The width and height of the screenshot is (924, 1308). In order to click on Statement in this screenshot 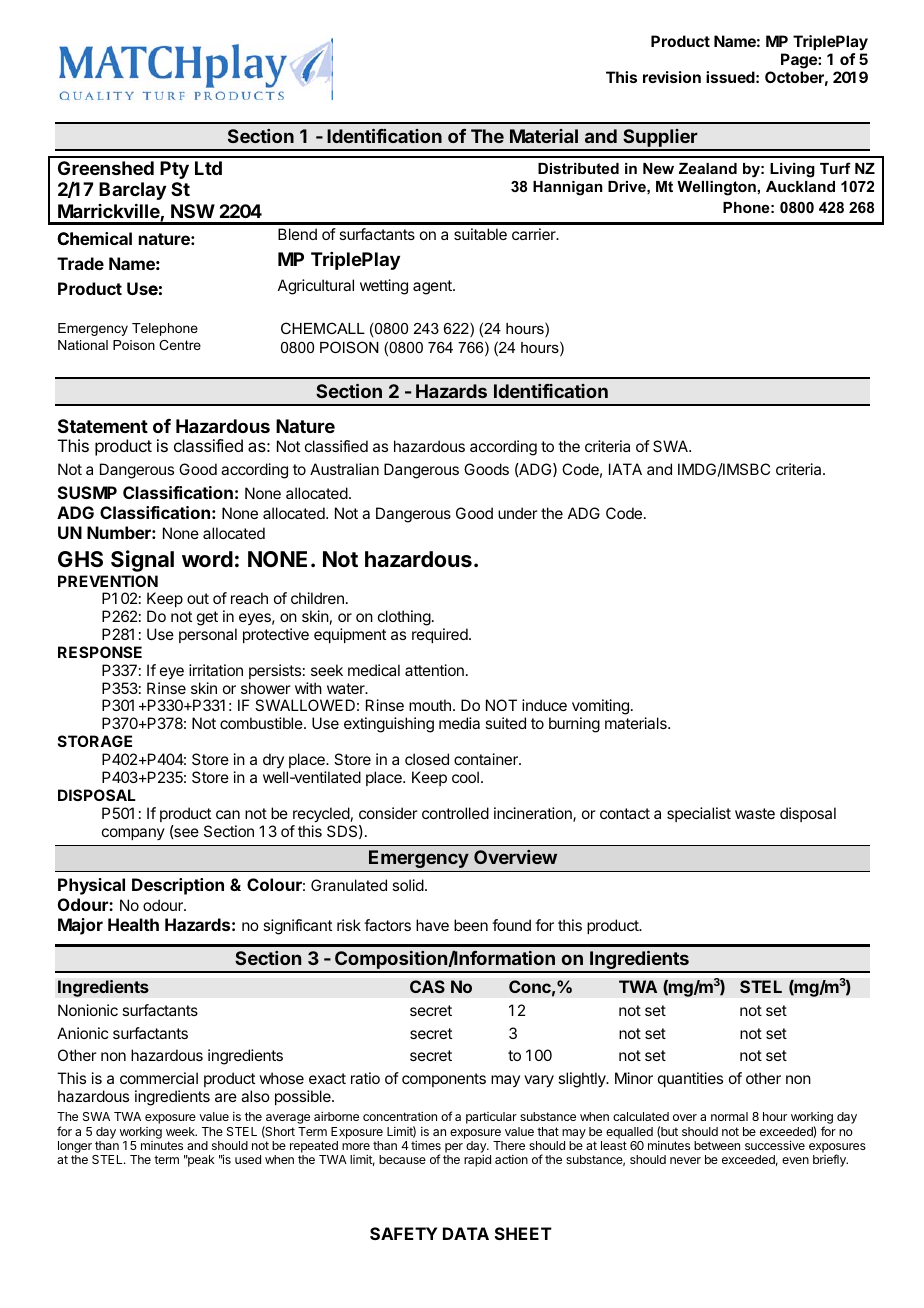, I will do `click(103, 426)`.
